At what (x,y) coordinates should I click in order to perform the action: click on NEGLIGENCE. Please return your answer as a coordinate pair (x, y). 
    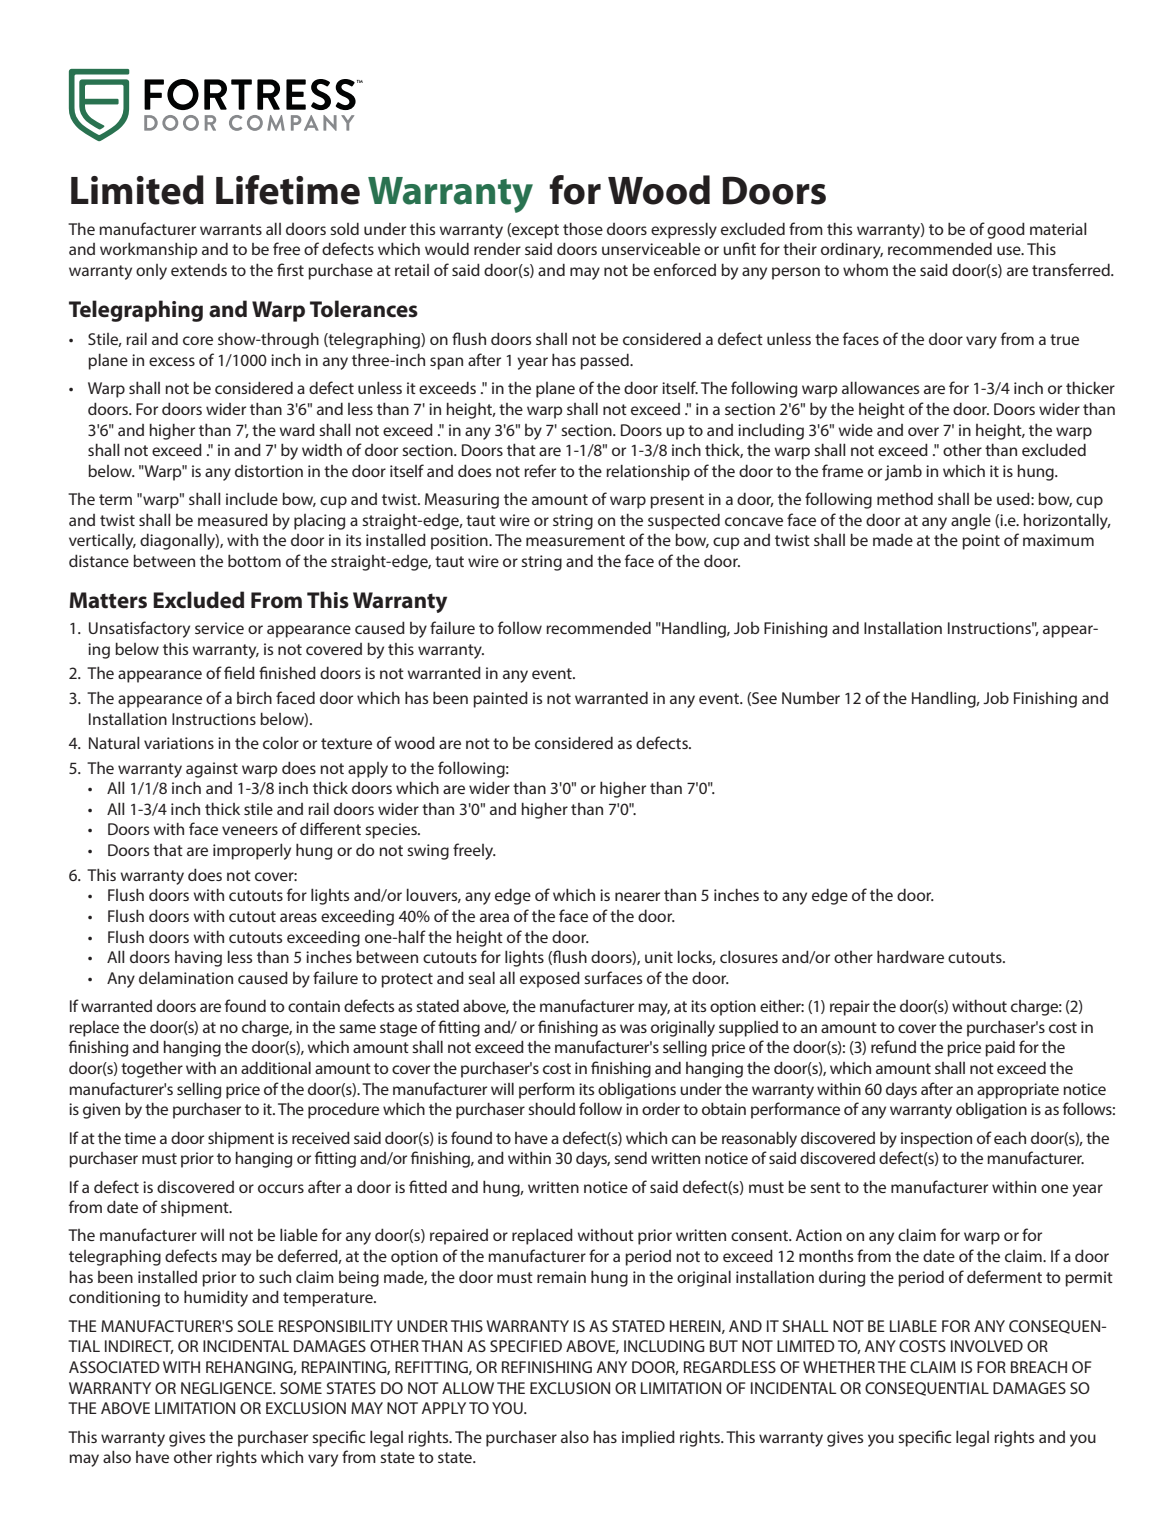
    Looking at the image, I should click on (227, 1388).
